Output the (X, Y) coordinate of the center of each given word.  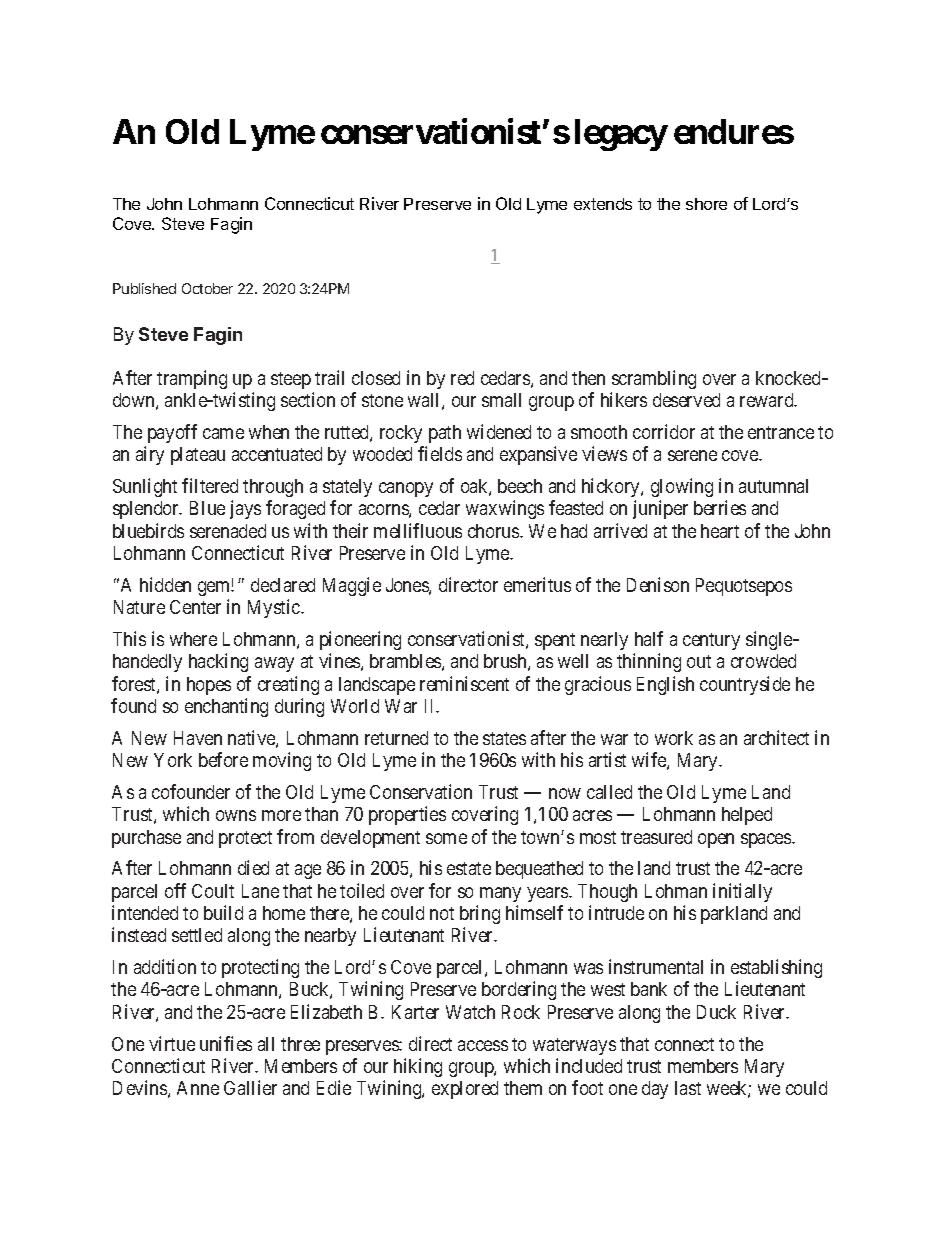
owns (236, 815)
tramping (192, 379)
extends (603, 204)
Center (195, 607)
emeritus (537, 584)
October (207, 288)
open (716, 840)
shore (706, 204)
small (501, 400)
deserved (686, 400)
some (446, 838)
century (711, 641)
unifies (226, 1043)
